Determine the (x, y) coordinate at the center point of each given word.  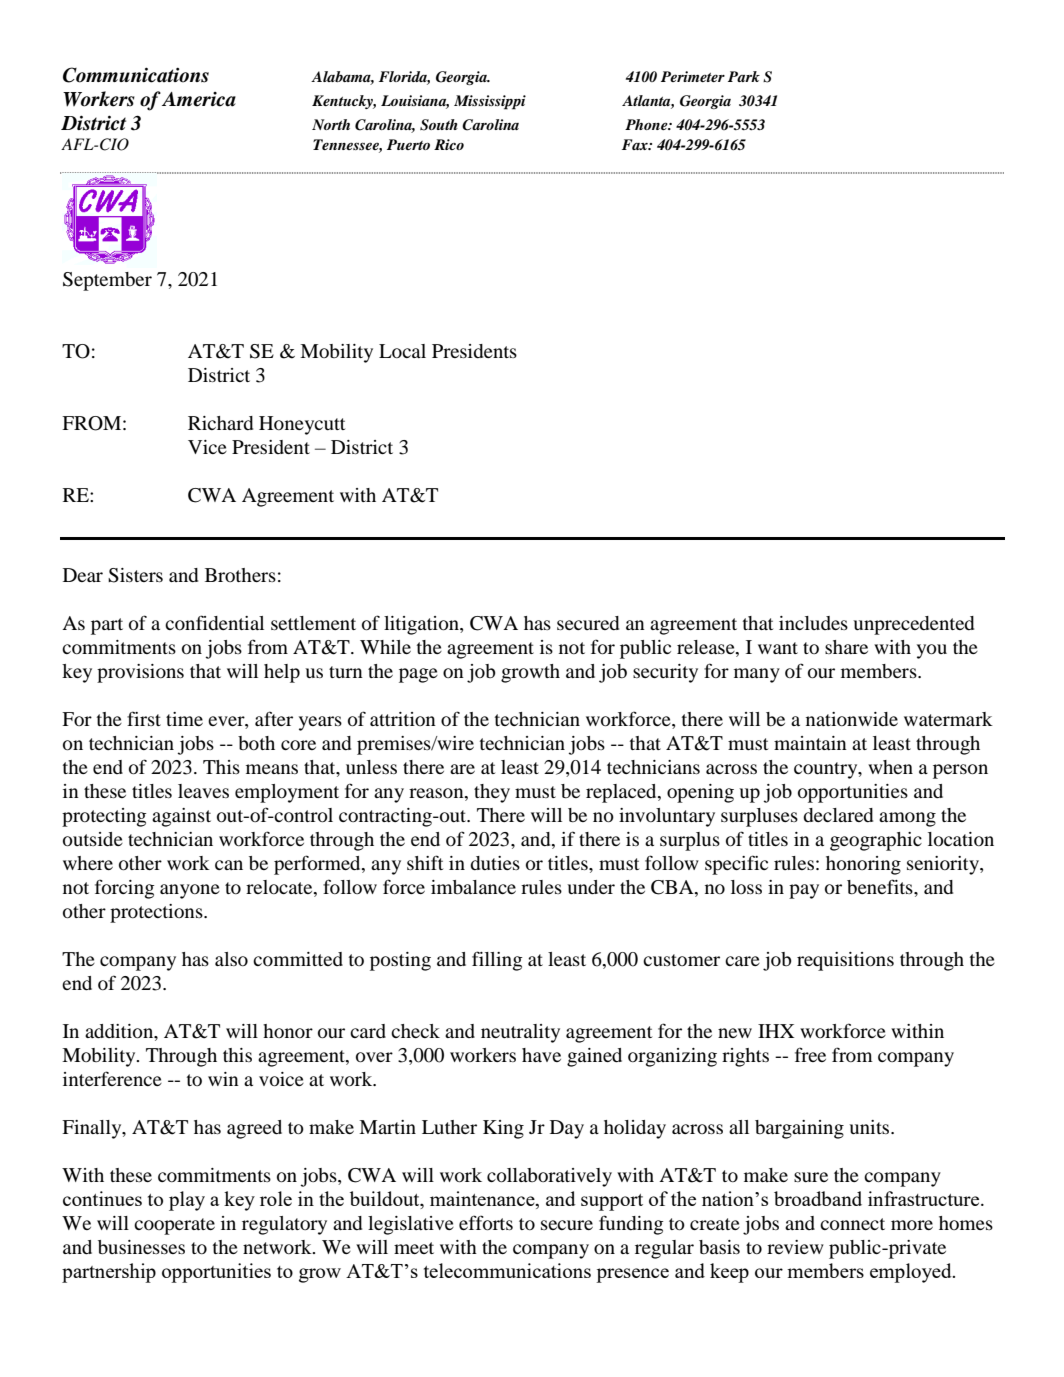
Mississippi (490, 102)
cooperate (174, 1226)
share (846, 647)
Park (744, 76)
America (199, 99)
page (418, 675)
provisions (140, 673)
